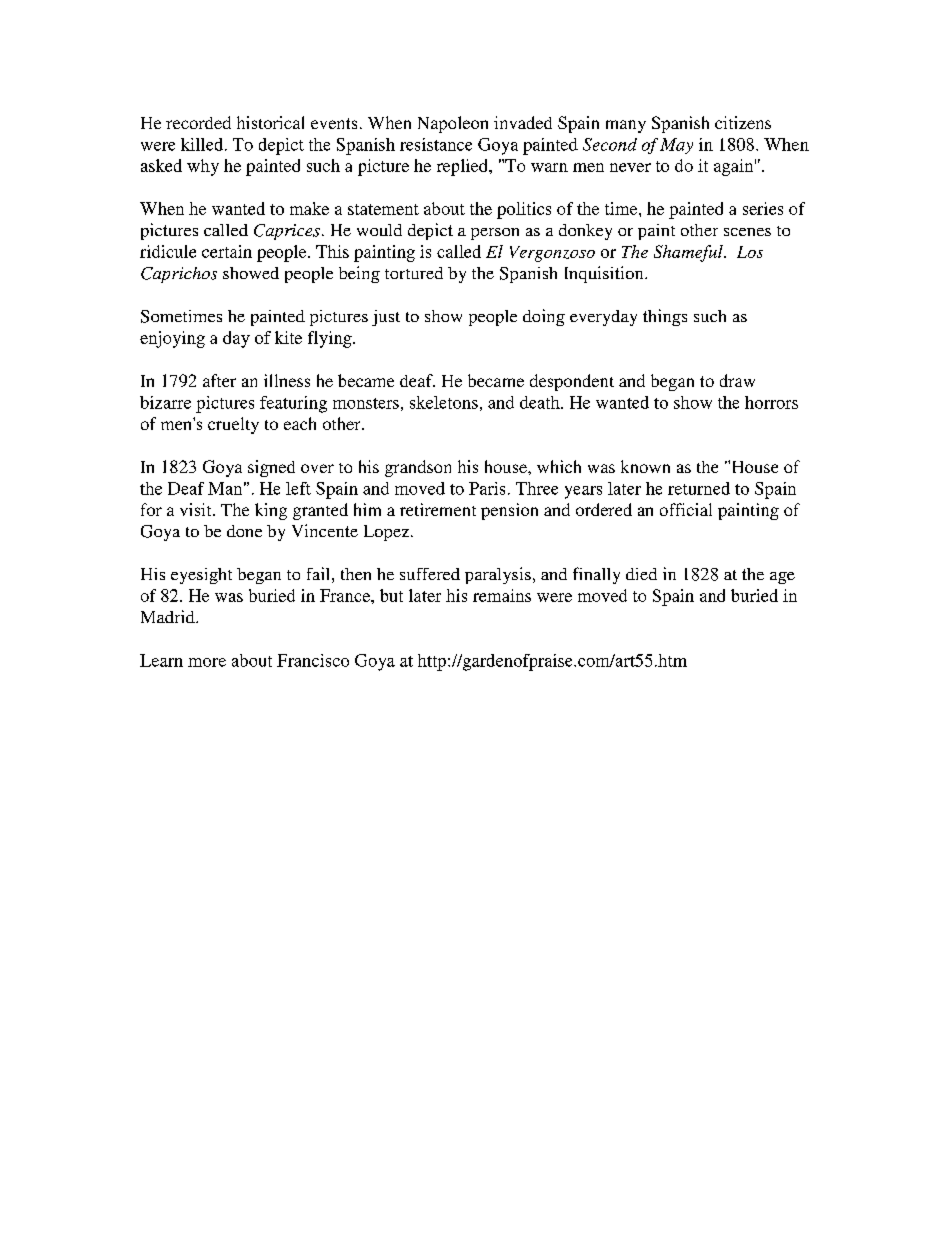 Image resolution: width=952 pixels, height=1233 pixels. Describe the element at coordinates (544, 317) in the page. I see `doing` at that location.
